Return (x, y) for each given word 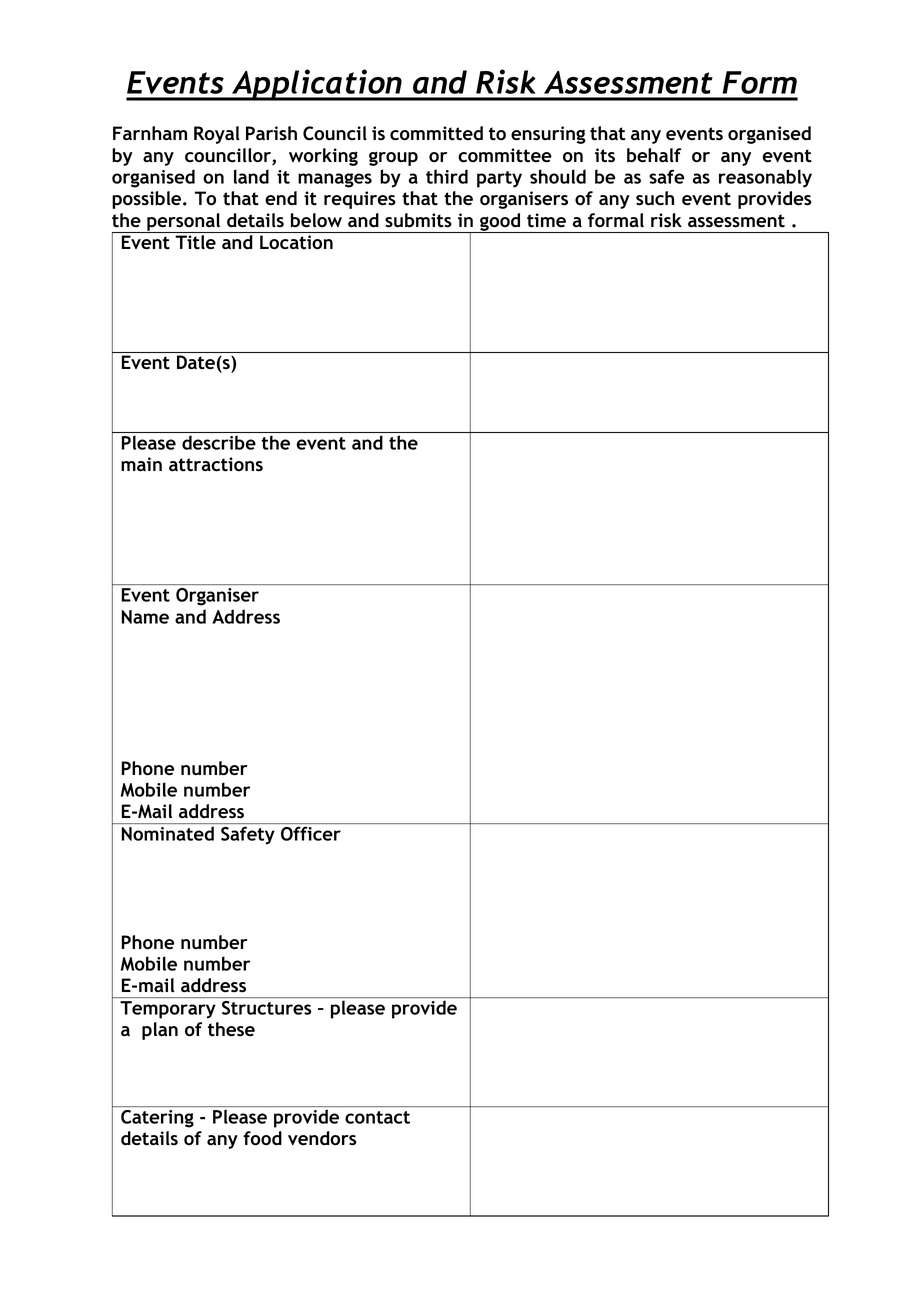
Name (145, 617)
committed (436, 133)
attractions (216, 464)
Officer (311, 834)
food (262, 1138)
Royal (217, 135)
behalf (654, 155)
